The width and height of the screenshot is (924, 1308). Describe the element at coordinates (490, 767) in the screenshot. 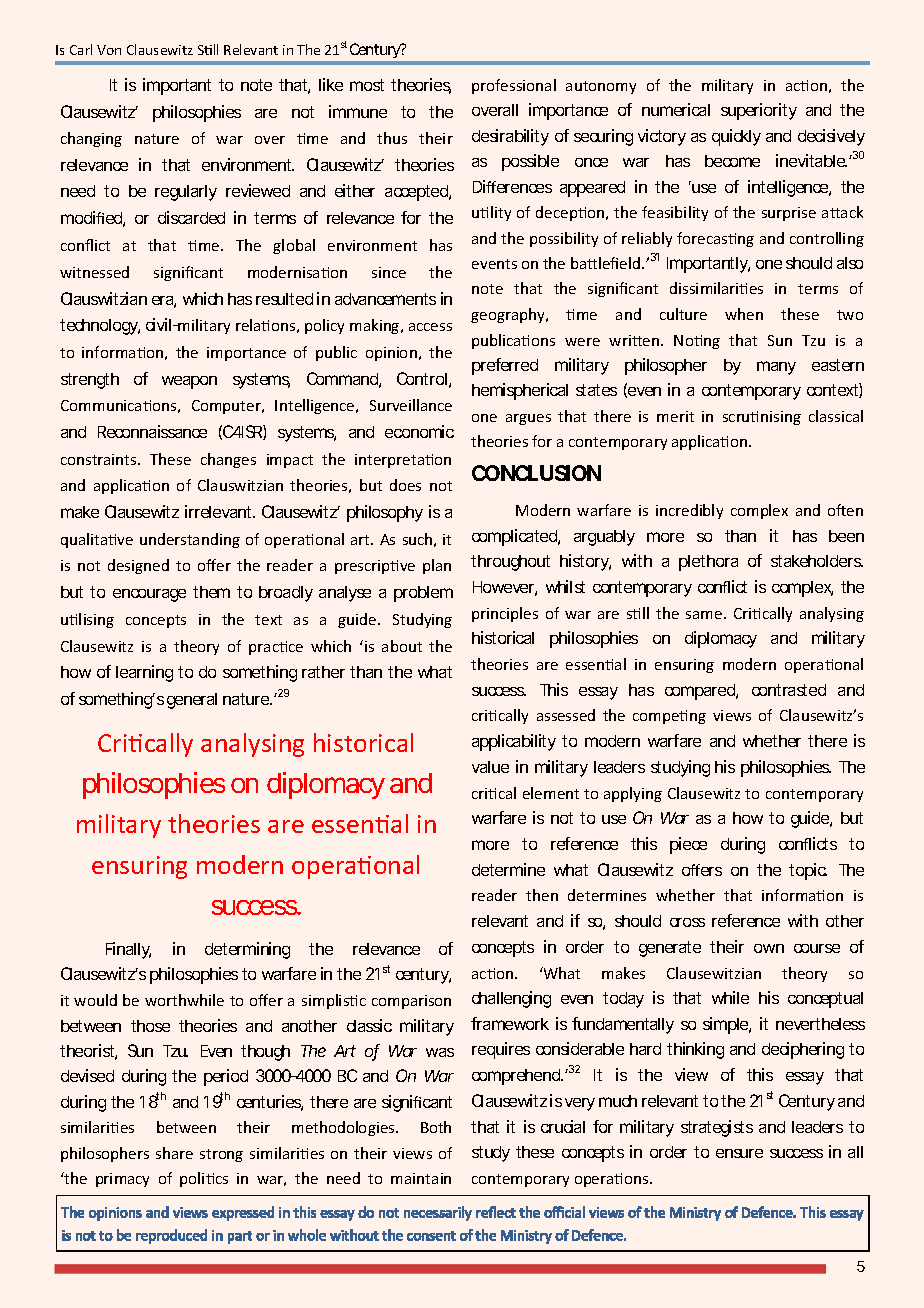

I see `value` at that location.
